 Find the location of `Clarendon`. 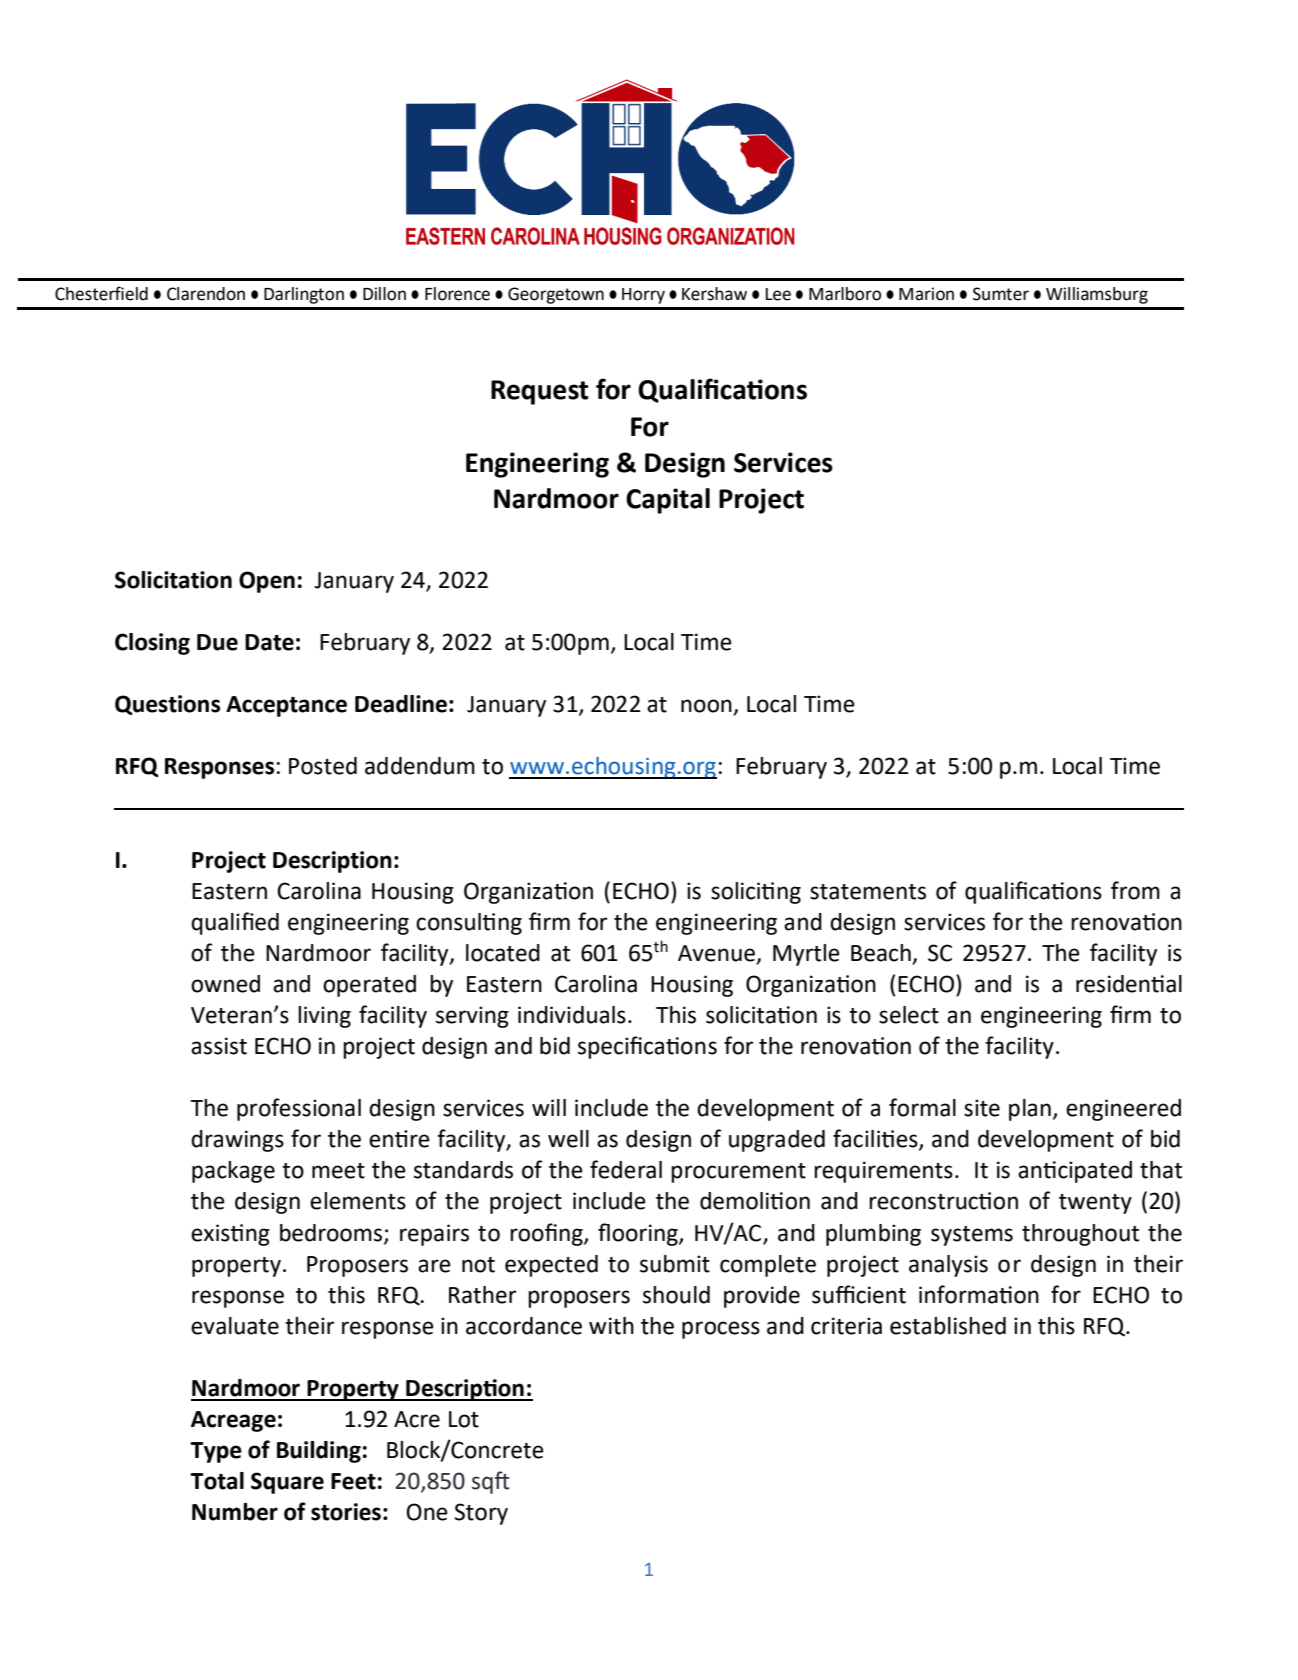

Clarendon is located at coordinates (206, 294).
